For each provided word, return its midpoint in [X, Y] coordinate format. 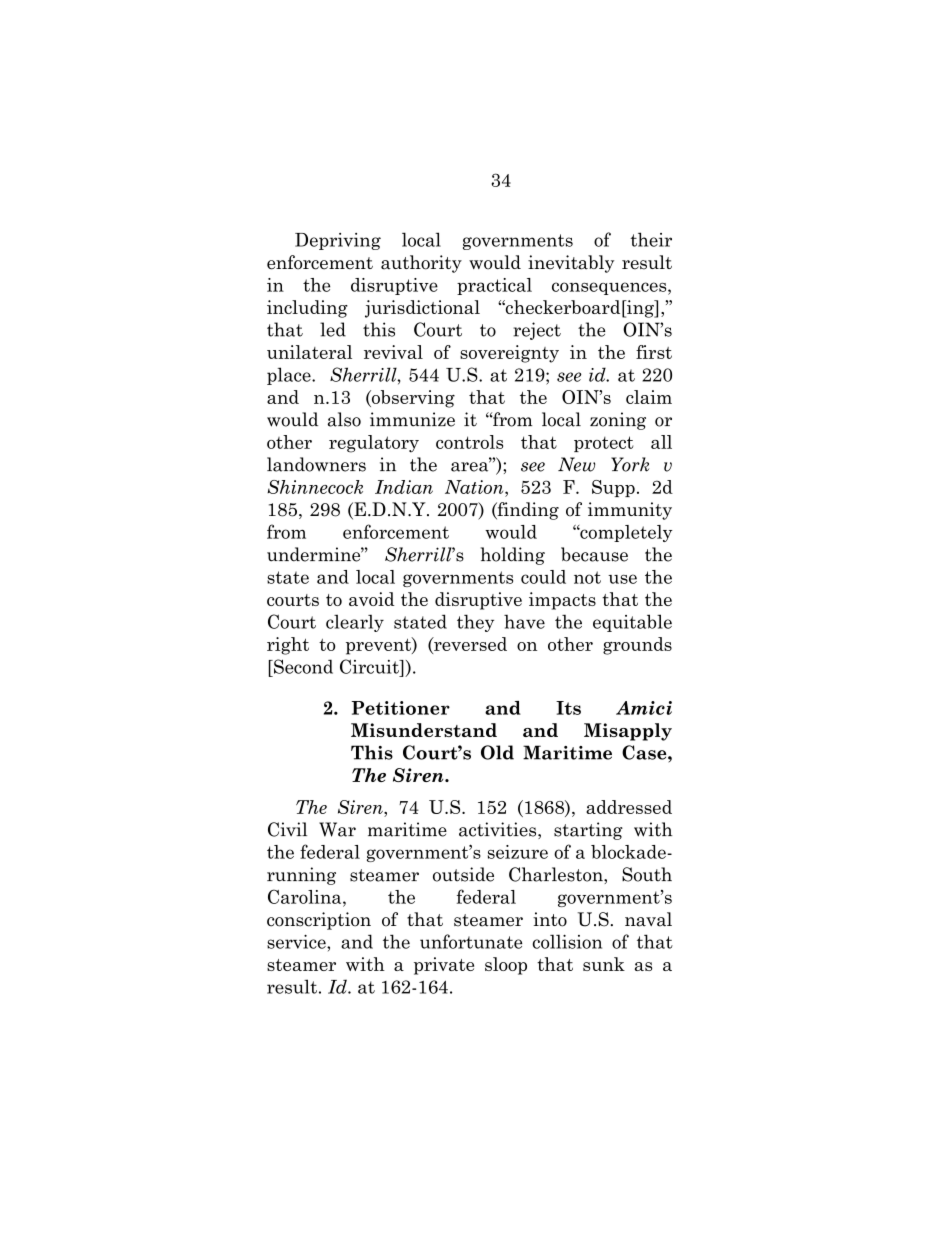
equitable [632, 623]
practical [494, 286]
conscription [319, 921]
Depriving [338, 241]
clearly [355, 623]
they [475, 623]
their [651, 239]
